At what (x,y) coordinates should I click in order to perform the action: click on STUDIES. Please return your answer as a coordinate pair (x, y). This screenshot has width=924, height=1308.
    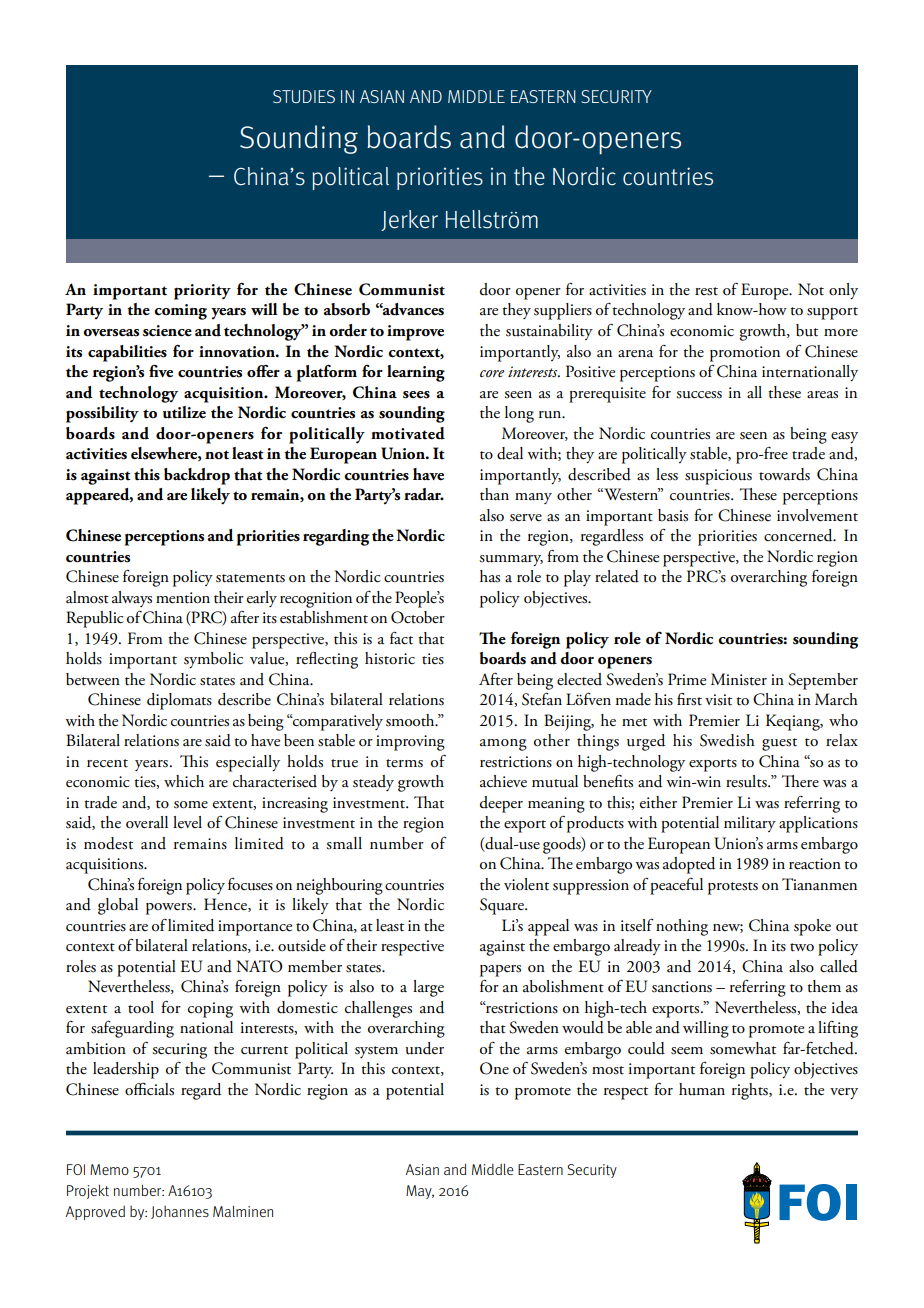
    Looking at the image, I should click on (304, 96).
